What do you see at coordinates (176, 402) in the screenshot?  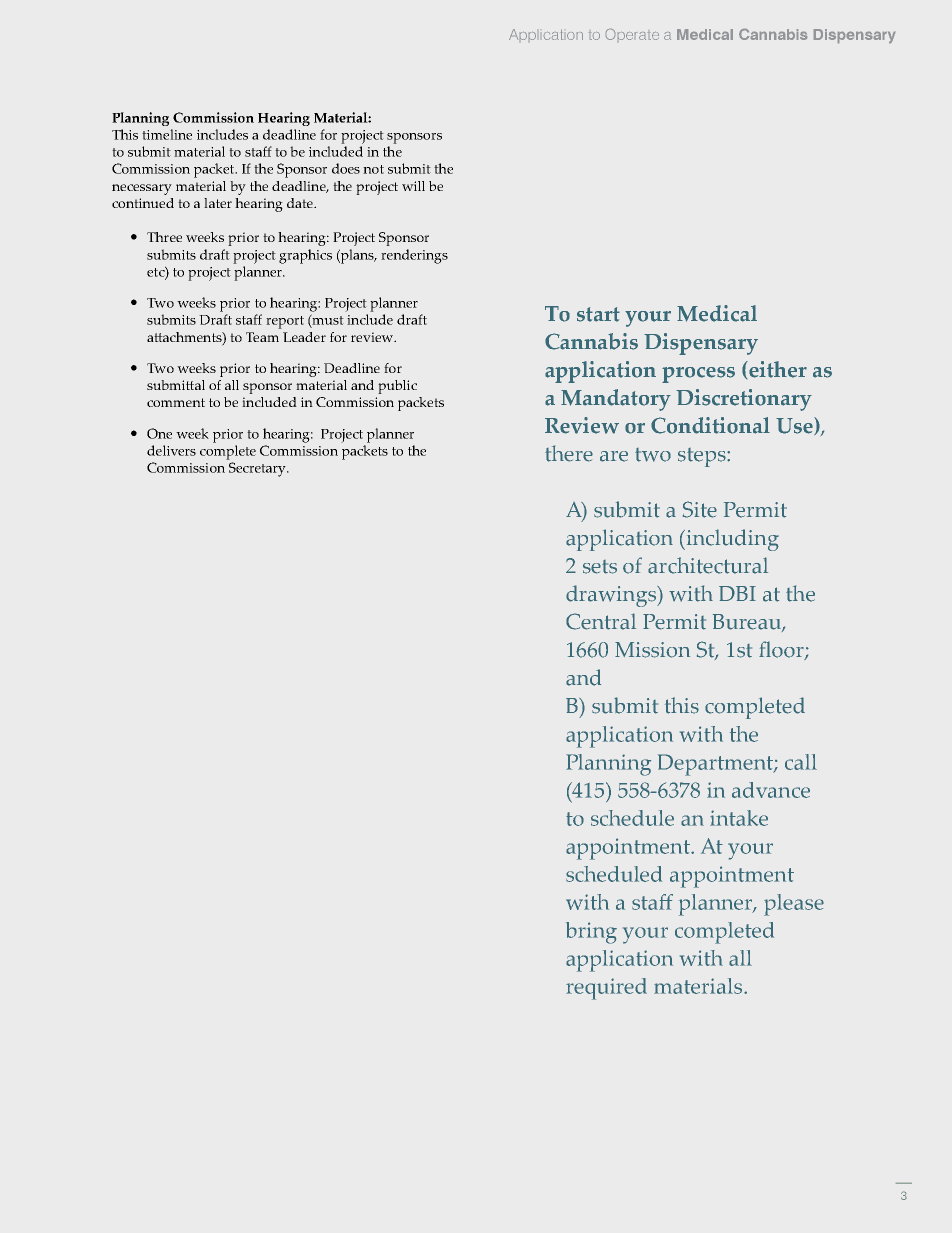 I see `comment` at bounding box center [176, 402].
